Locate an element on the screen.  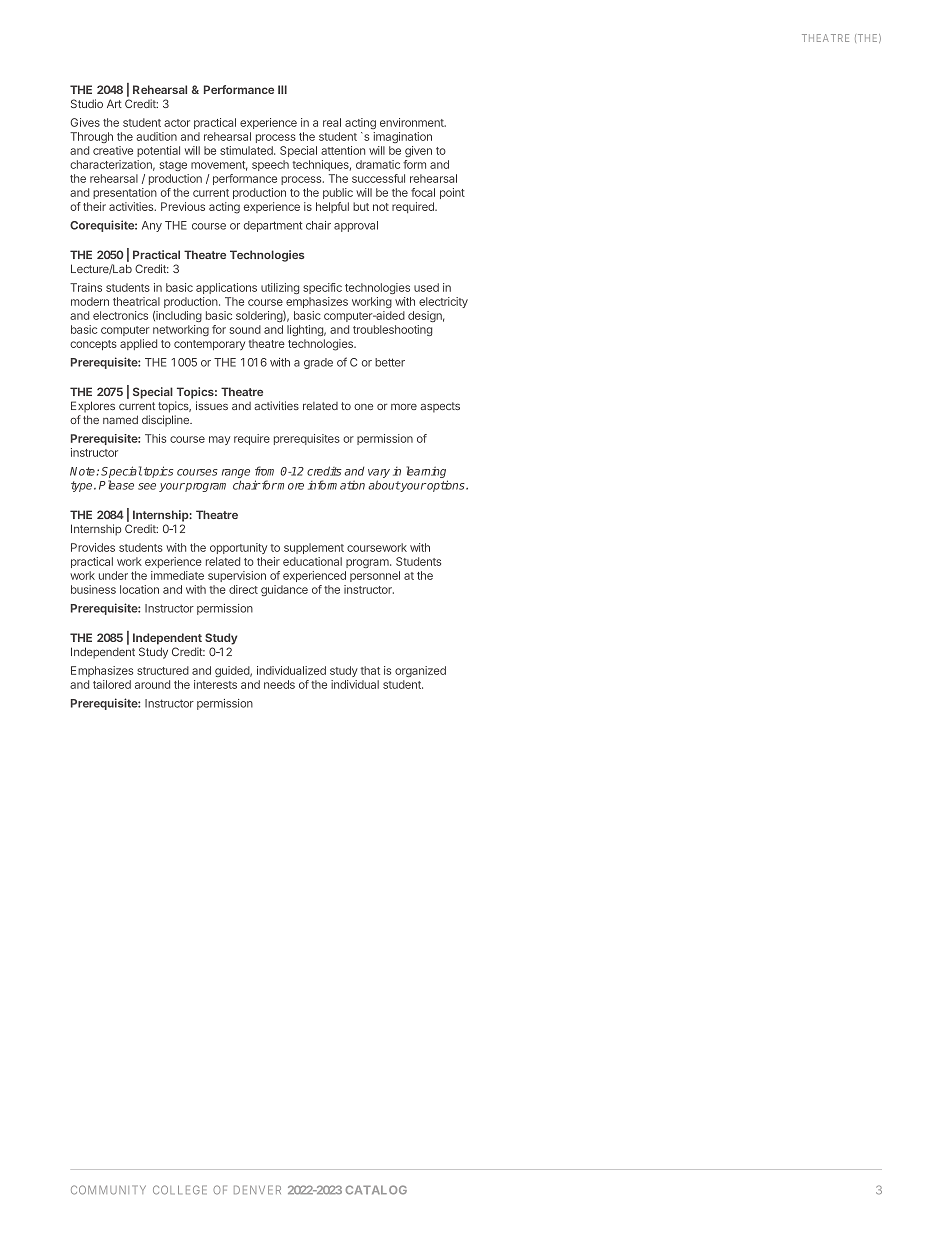
imagination is located at coordinates (402, 137).
